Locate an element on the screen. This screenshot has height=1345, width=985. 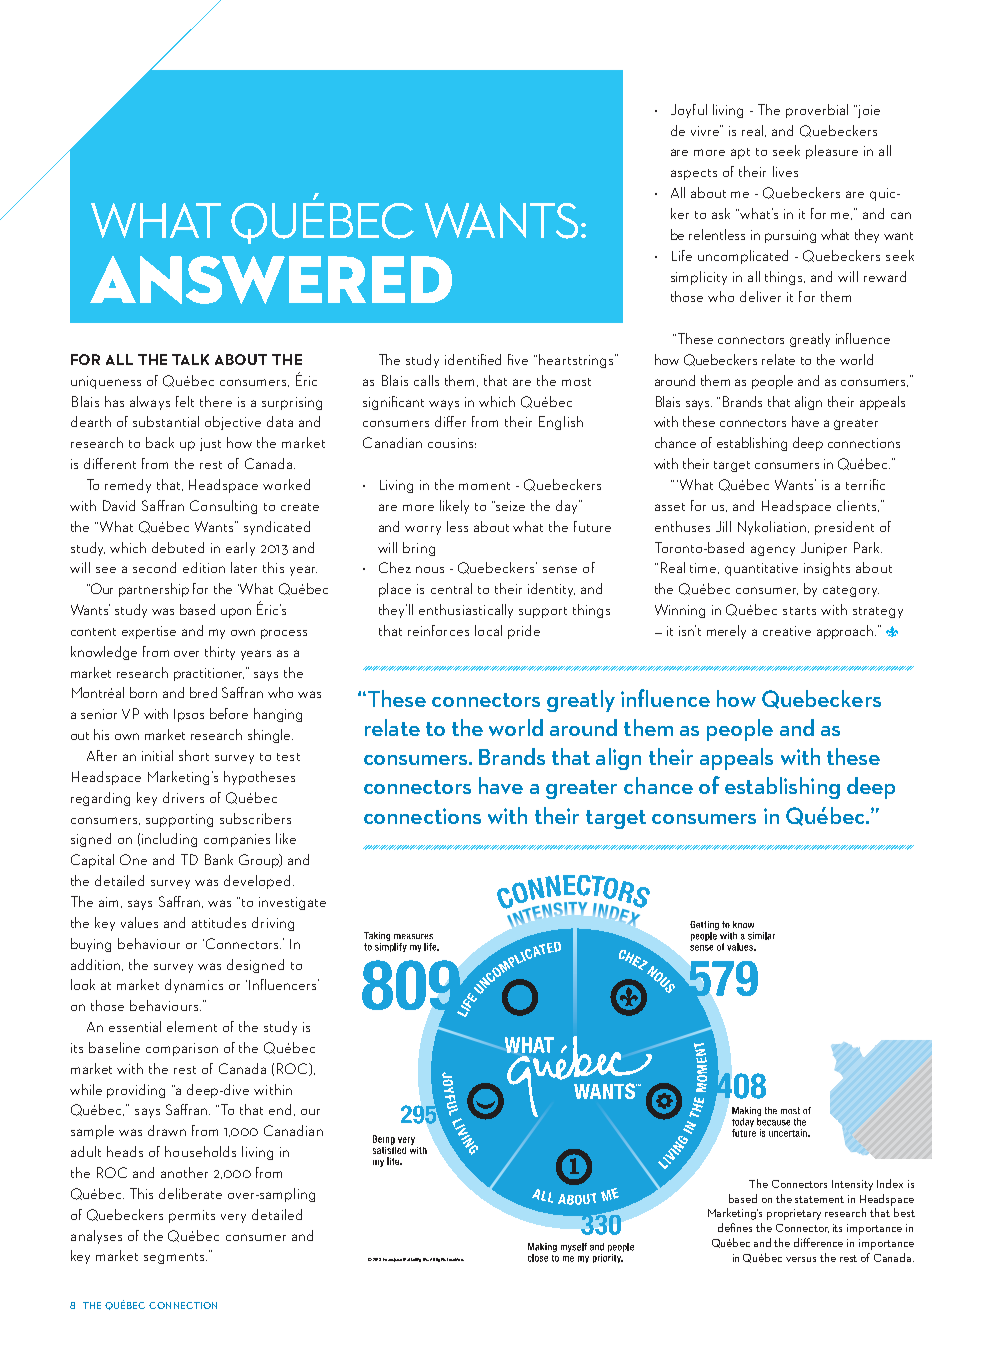
aspects is located at coordinates (694, 174).
